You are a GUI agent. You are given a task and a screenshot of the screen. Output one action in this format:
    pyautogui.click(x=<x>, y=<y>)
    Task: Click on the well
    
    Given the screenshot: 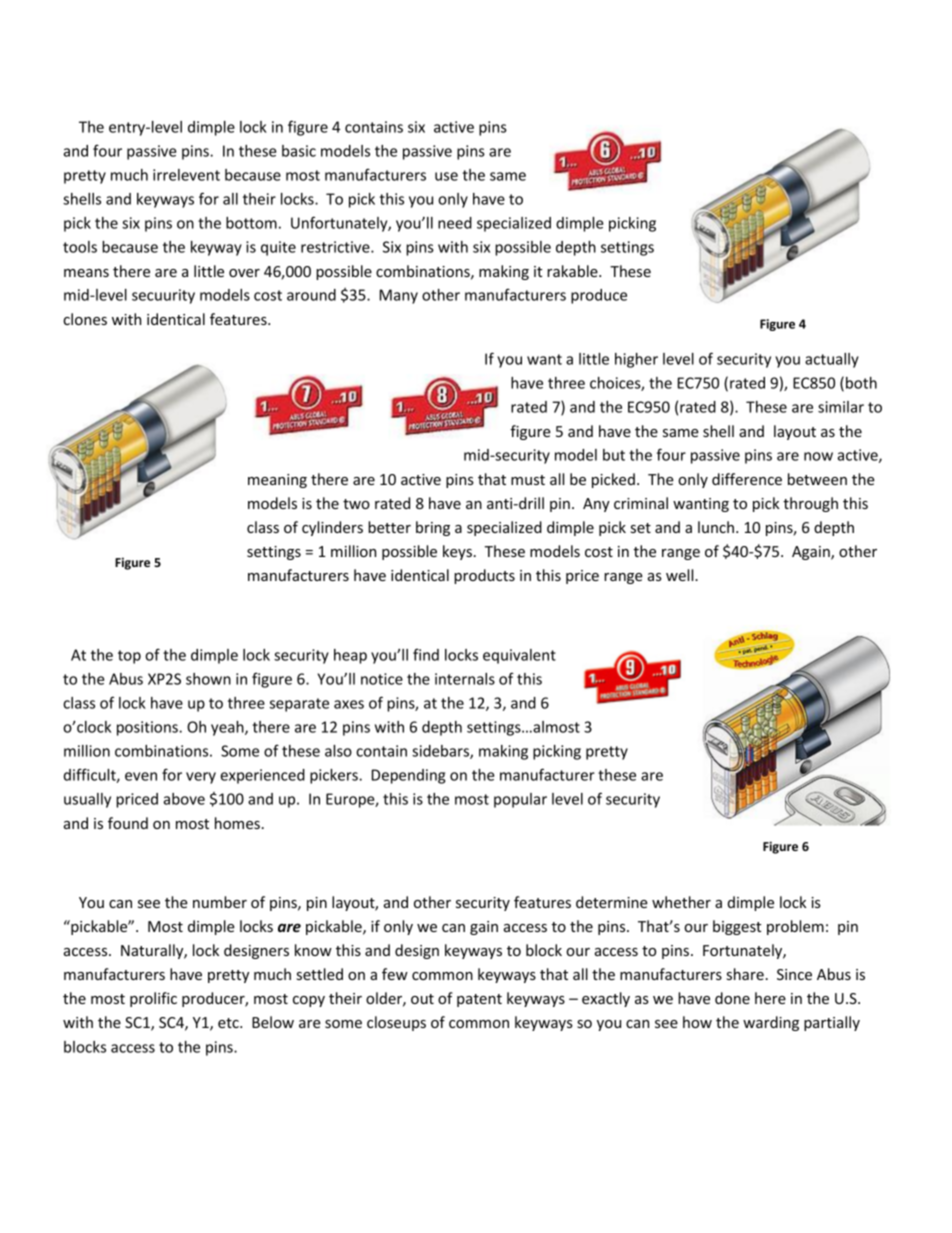 What is the action you would take?
    pyautogui.click(x=681, y=575)
